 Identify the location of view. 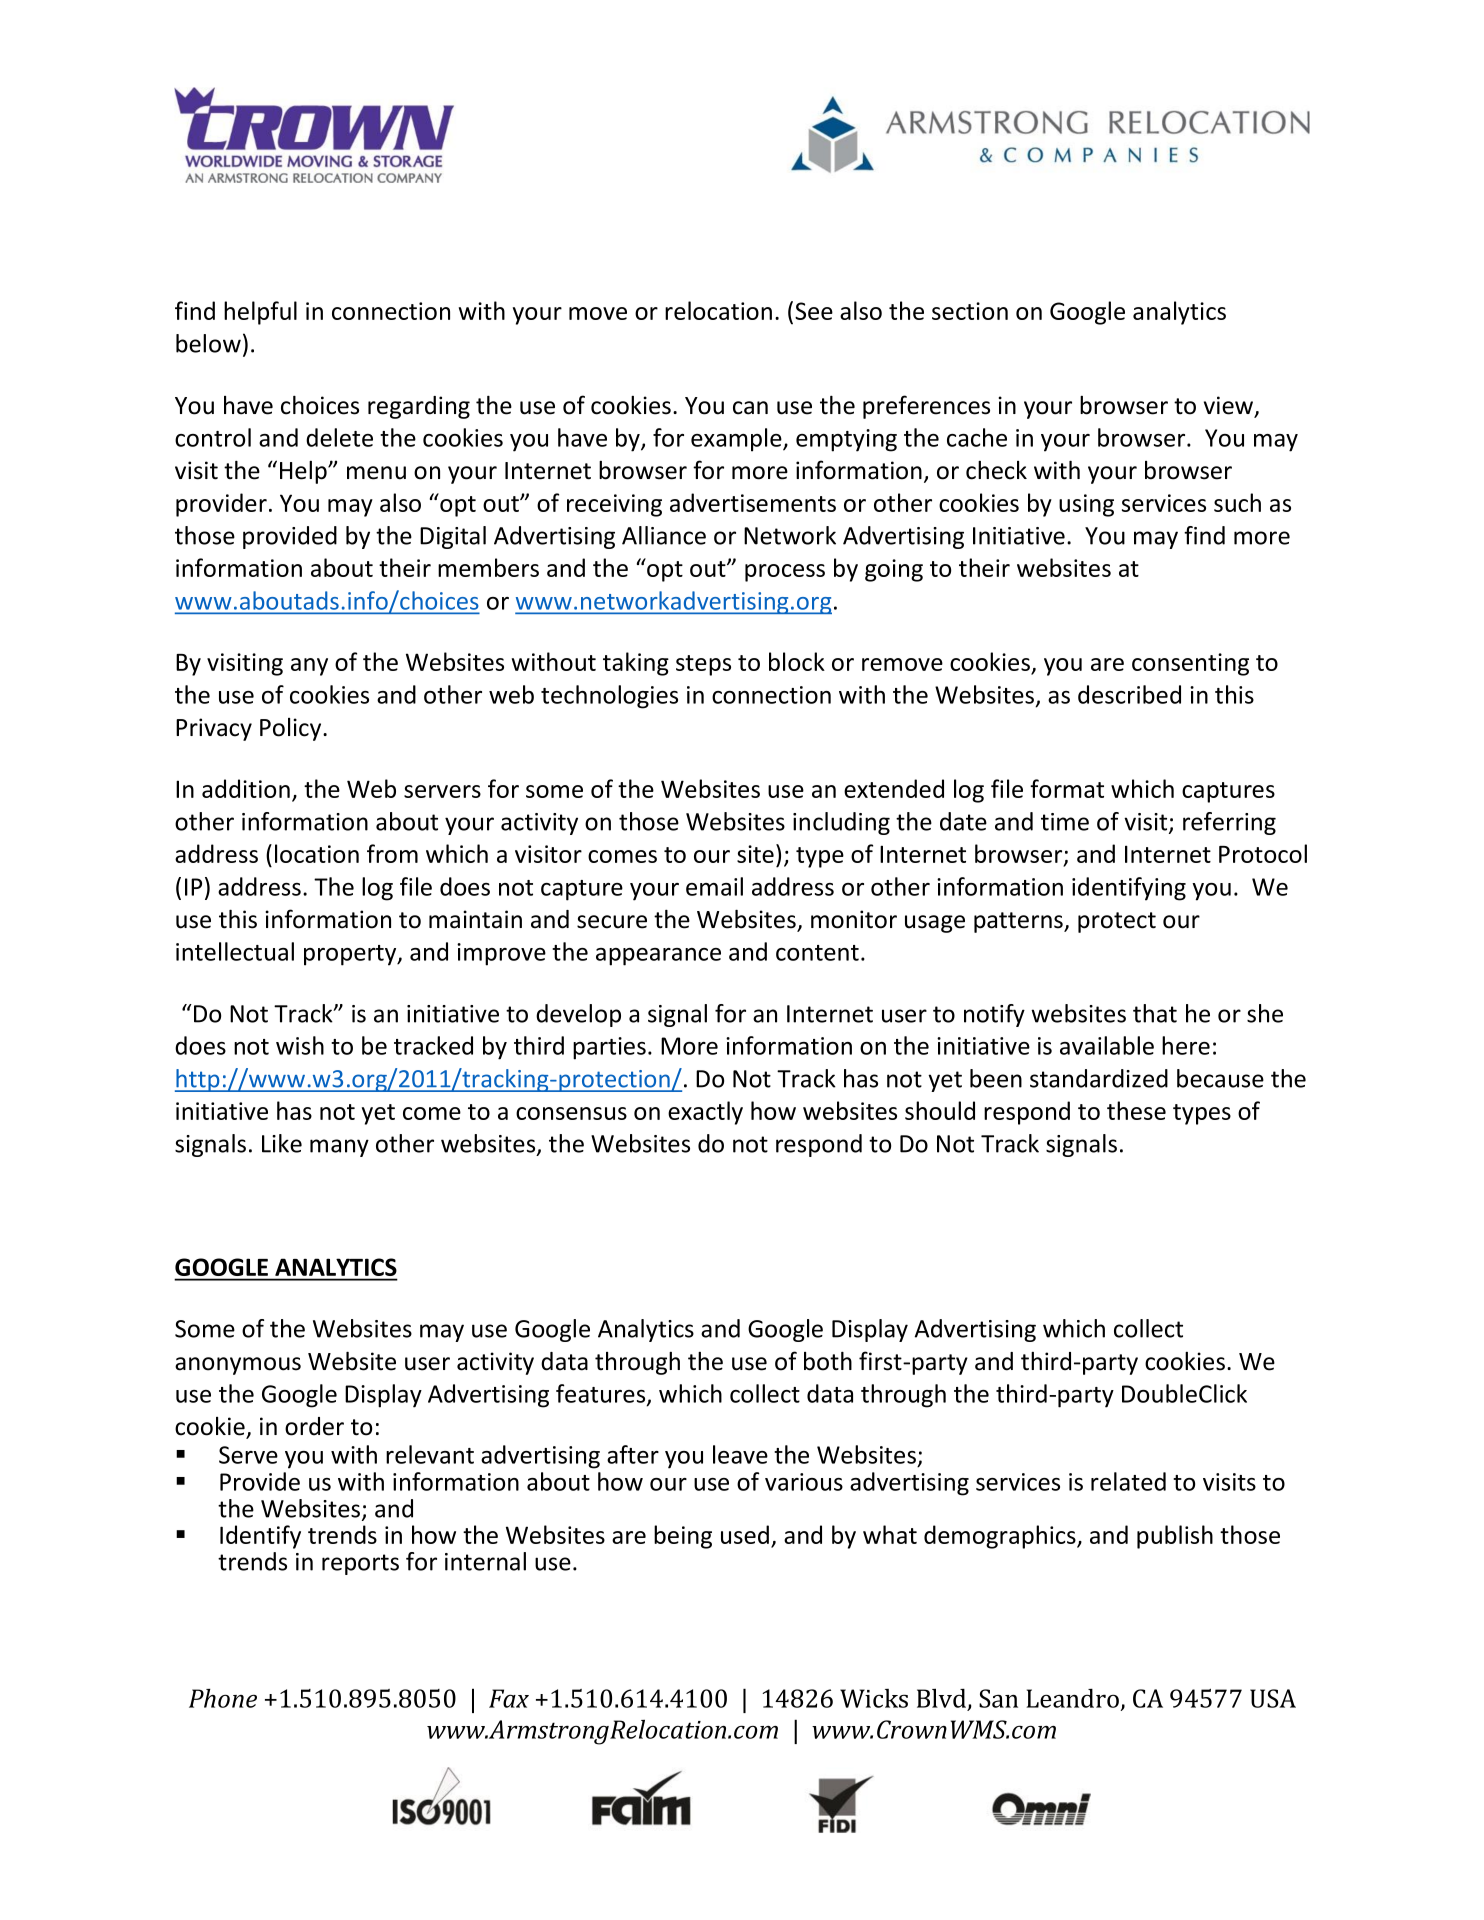
(1230, 406).
